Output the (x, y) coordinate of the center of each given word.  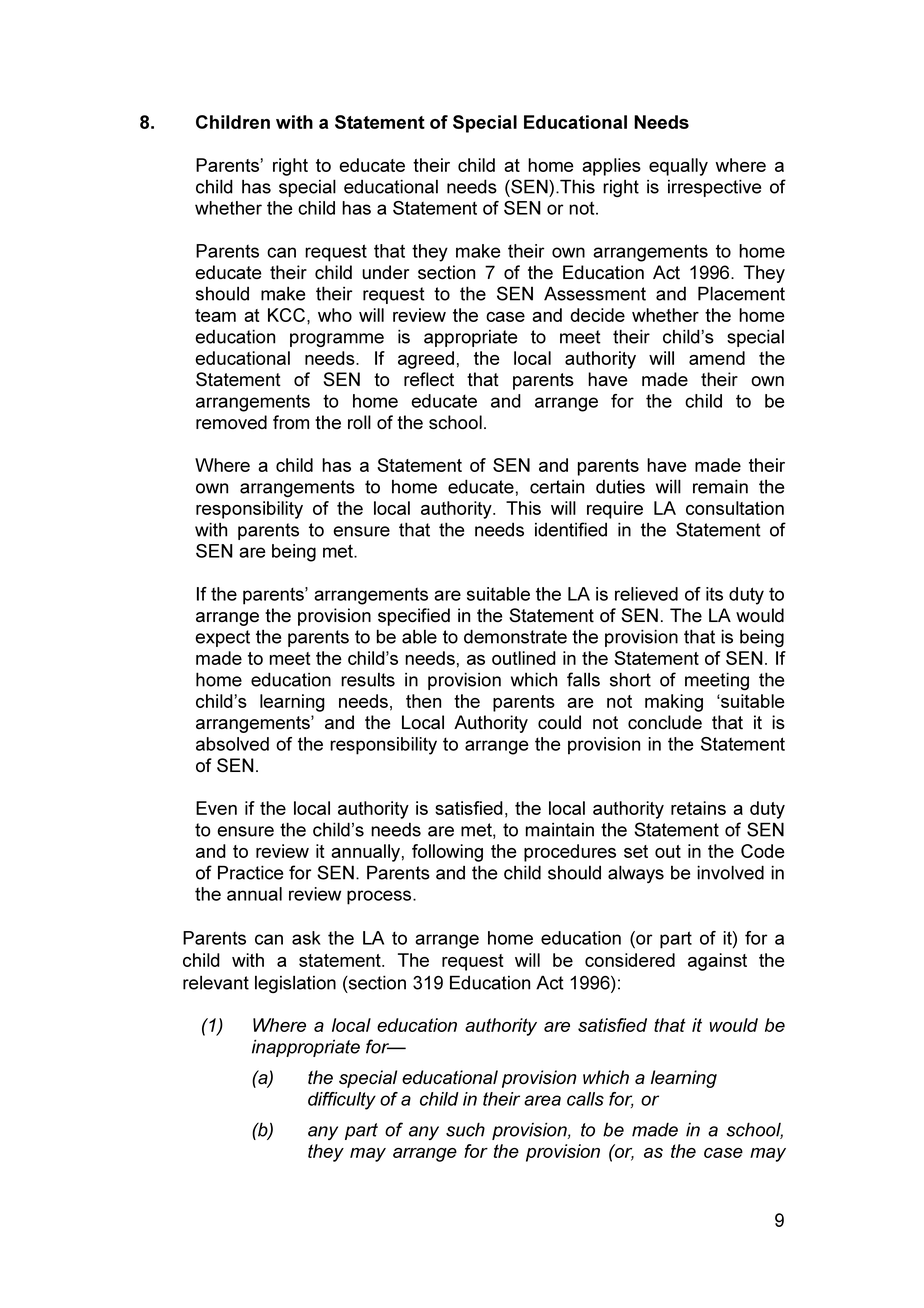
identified (571, 529)
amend (717, 358)
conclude (665, 722)
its (714, 594)
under (385, 272)
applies (611, 167)
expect (222, 638)
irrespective (714, 188)
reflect (429, 379)
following (447, 853)
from (291, 422)
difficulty (342, 1101)
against (717, 962)
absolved (232, 744)
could (559, 722)
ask (306, 938)
